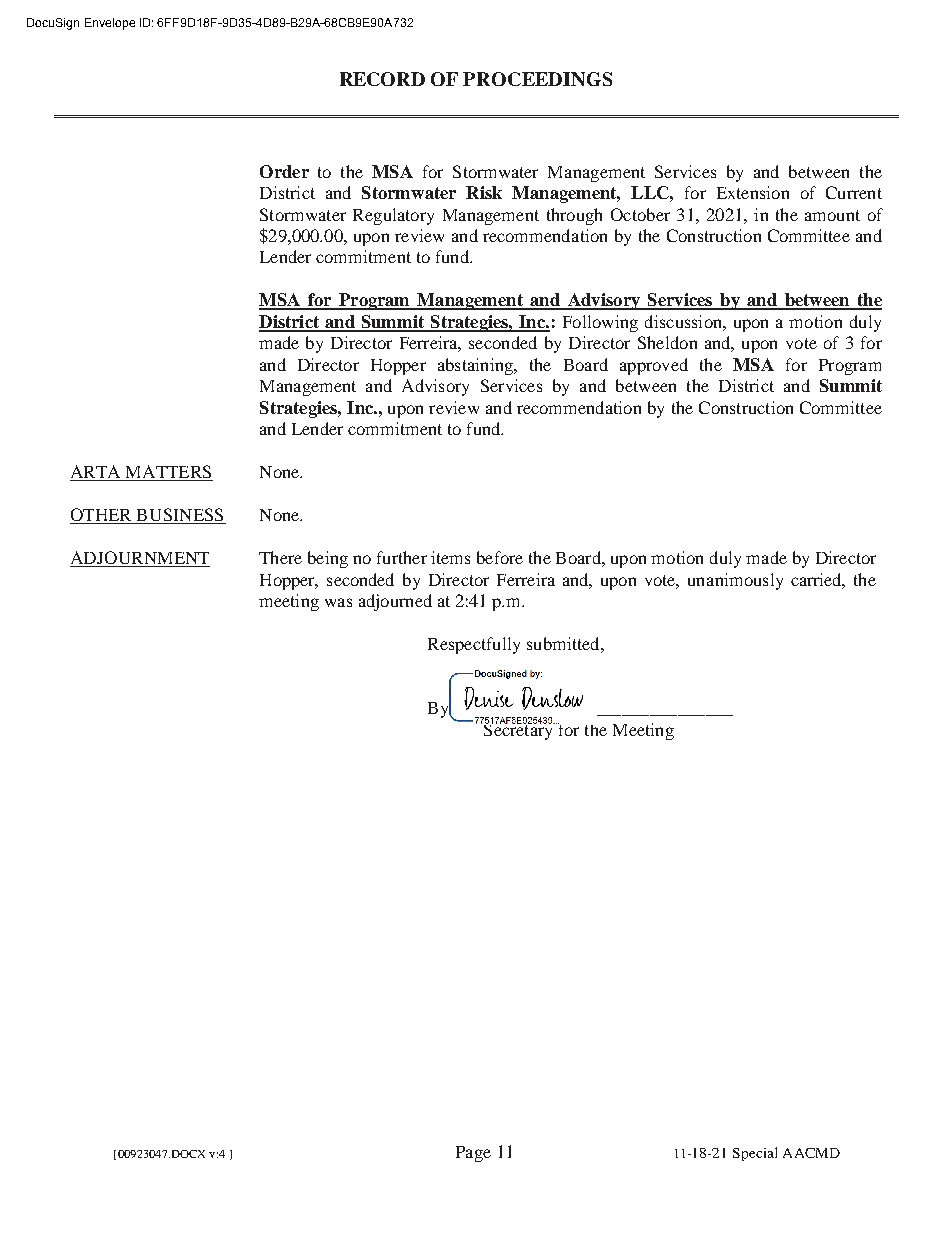 The height and width of the image is (1233, 952). Describe the element at coordinates (735, 581) in the image. I see `unanimously` at that location.
